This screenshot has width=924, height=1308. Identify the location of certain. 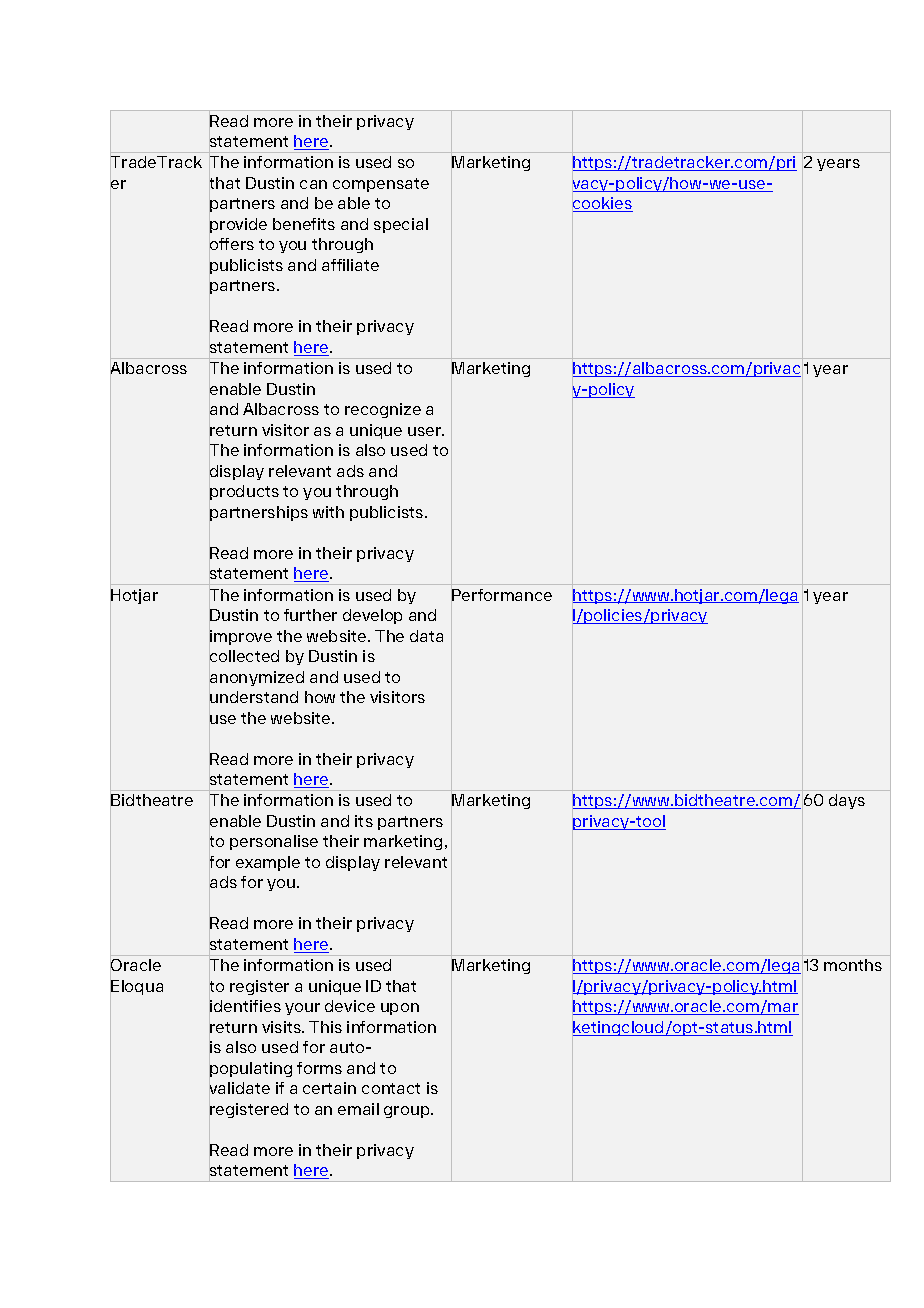
(329, 1088).
